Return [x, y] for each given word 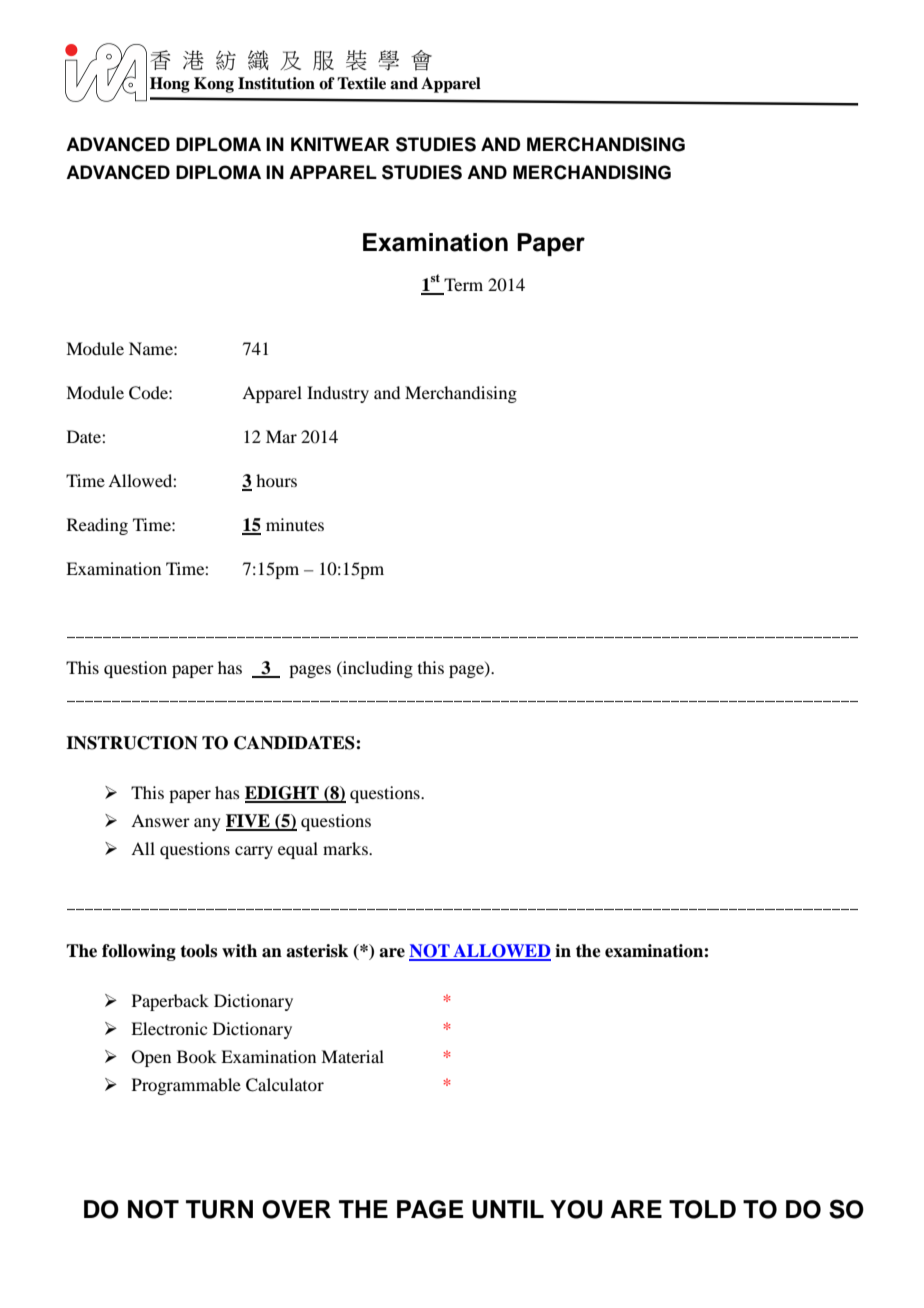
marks [346, 848]
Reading [97, 526]
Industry [338, 394]
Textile [361, 83]
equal [298, 850]
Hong [170, 85]
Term [462, 286]
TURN [219, 1209]
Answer [160, 820]
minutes [295, 524]
